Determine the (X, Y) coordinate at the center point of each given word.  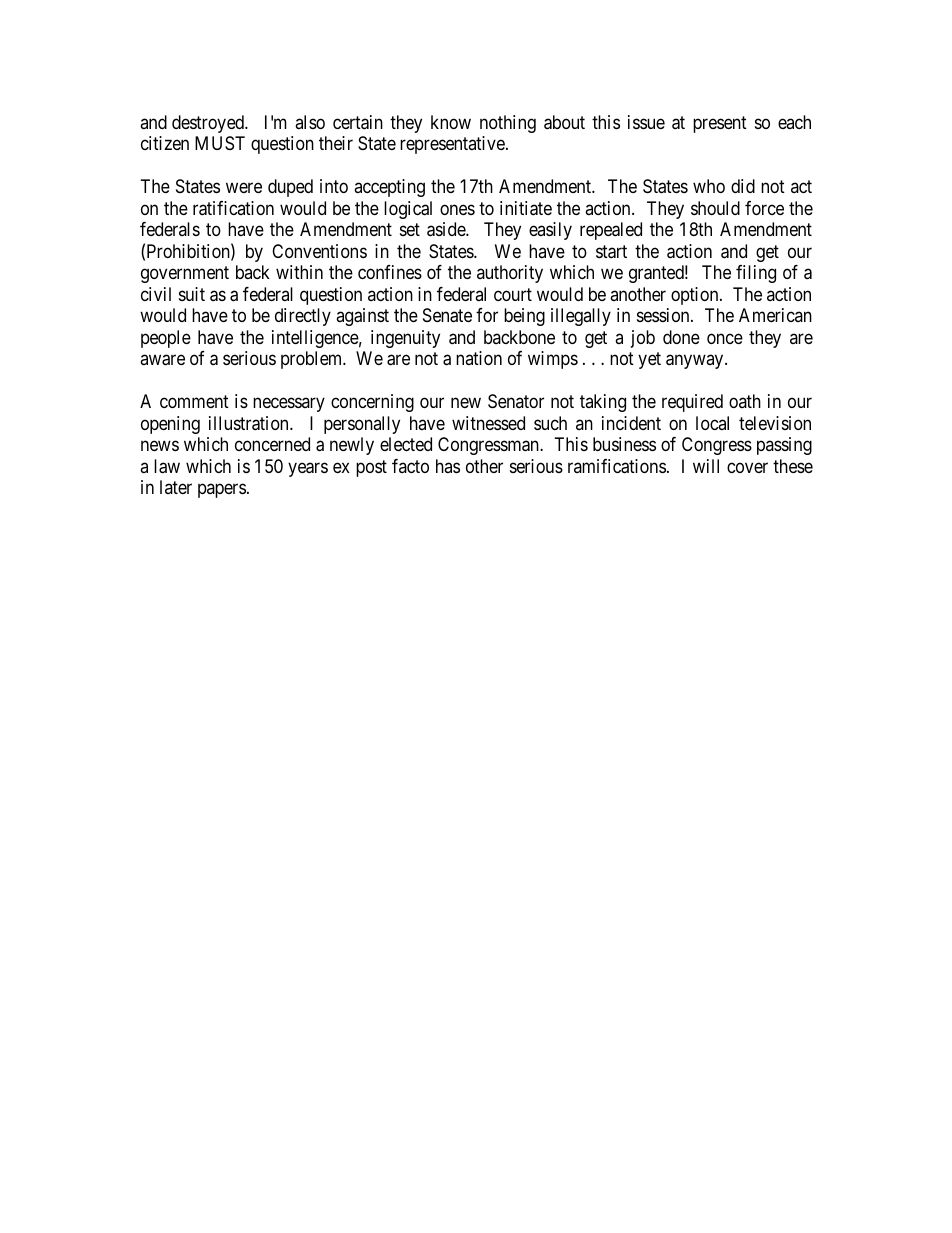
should (715, 208)
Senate (447, 315)
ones (457, 209)
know (451, 122)
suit (192, 294)
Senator (516, 401)
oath (745, 401)
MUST (220, 143)
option (696, 296)
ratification (233, 208)
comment (194, 401)
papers (222, 490)
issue (646, 122)
